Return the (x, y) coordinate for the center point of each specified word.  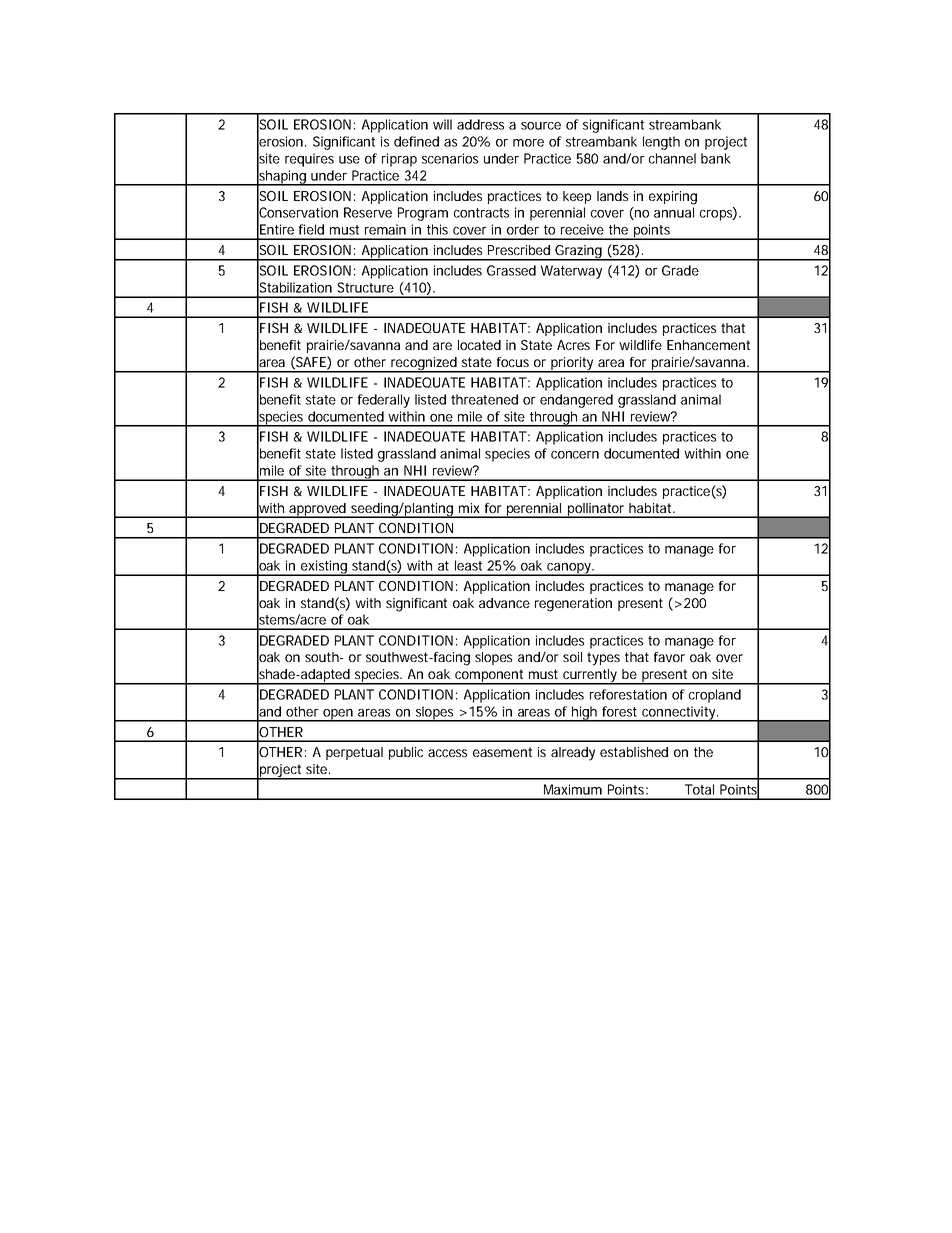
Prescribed (519, 250)
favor (669, 657)
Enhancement (708, 345)
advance (504, 603)
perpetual (354, 753)
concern (575, 455)
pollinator (597, 510)
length (661, 143)
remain (385, 229)
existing (324, 568)
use (349, 160)
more (528, 143)
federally (384, 401)
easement (502, 752)
